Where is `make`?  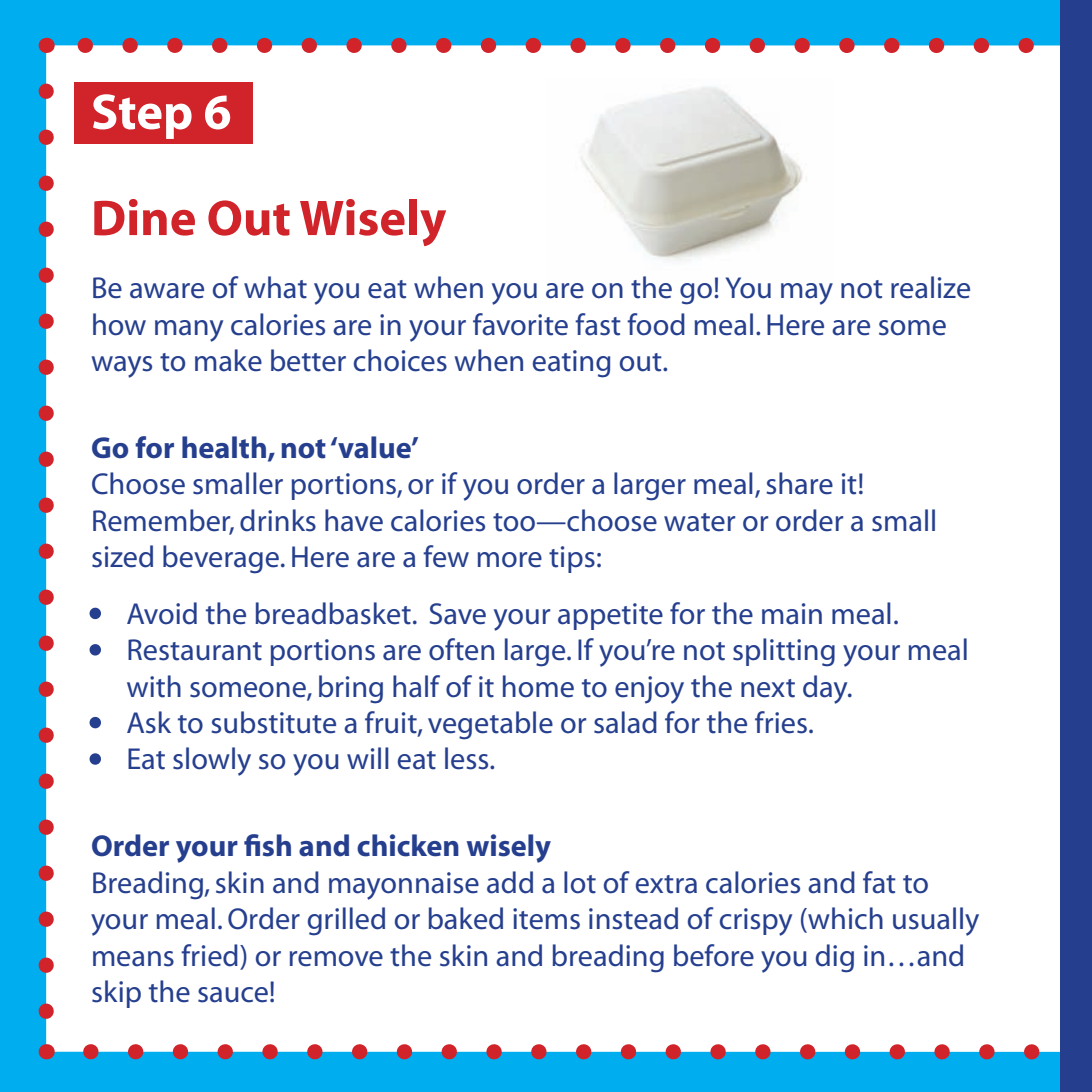 make is located at coordinates (228, 360).
